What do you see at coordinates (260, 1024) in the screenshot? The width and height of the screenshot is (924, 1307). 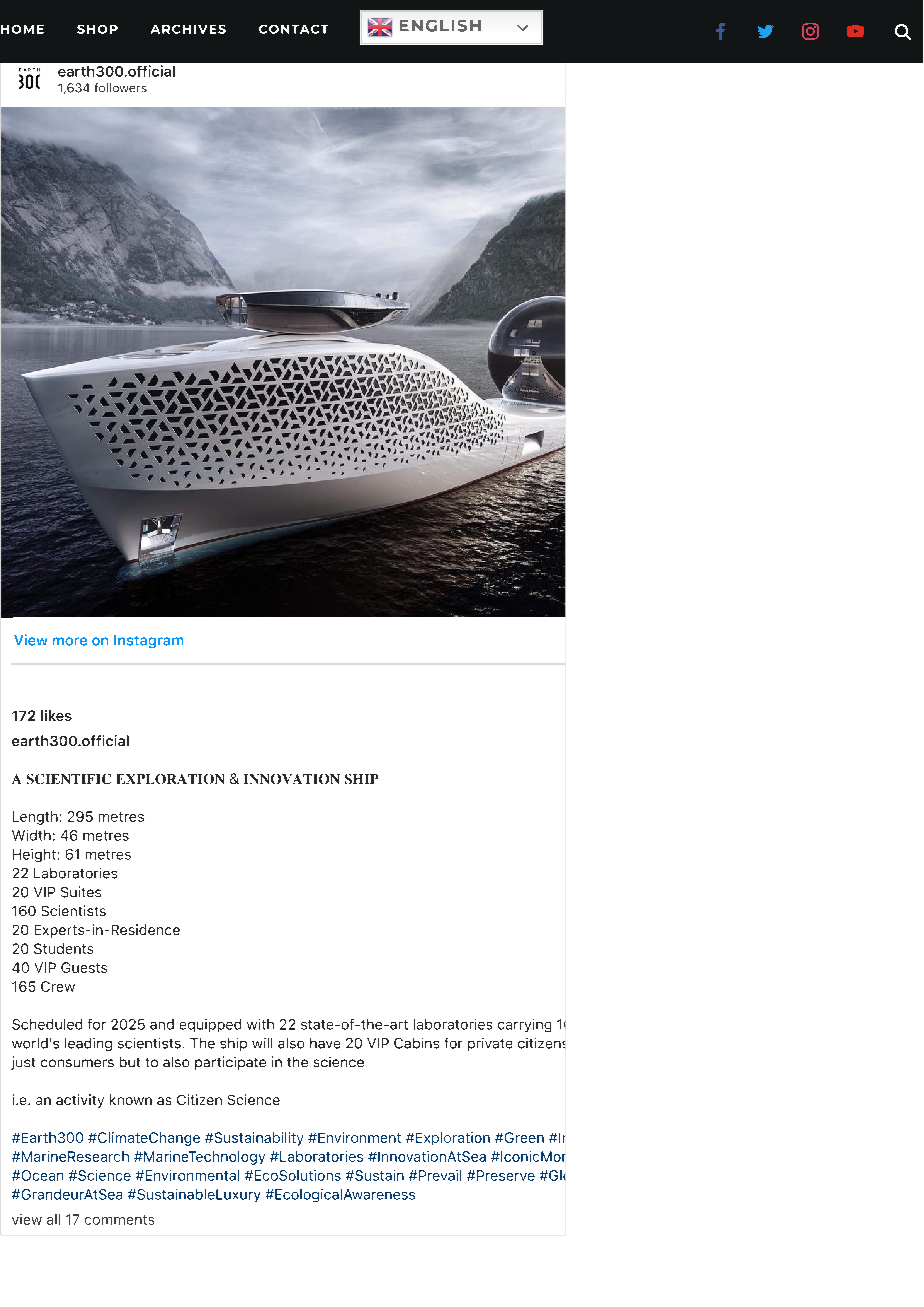 I see `with` at bounding box center [260, 1024].
